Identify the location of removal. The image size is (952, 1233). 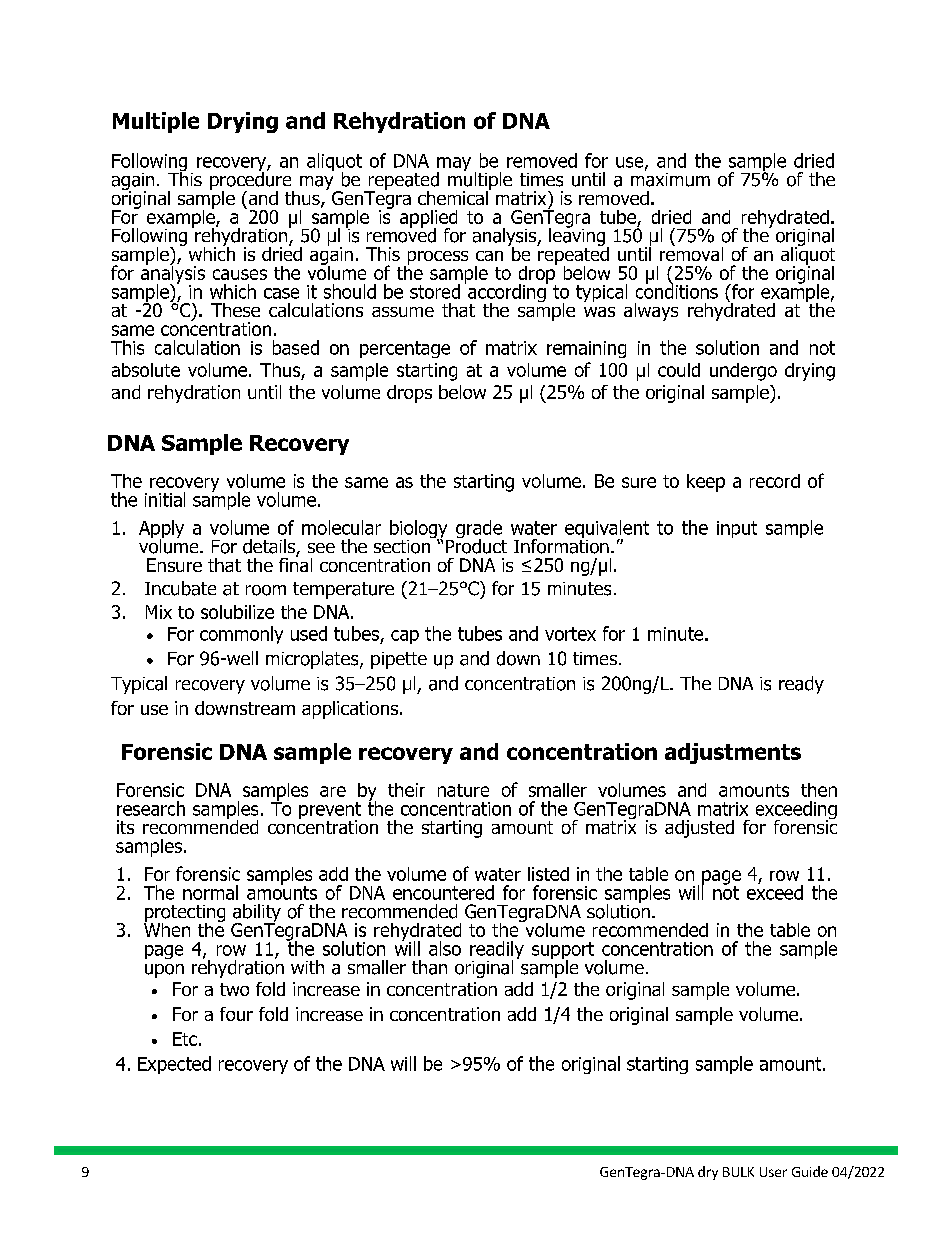
(691, 252).
